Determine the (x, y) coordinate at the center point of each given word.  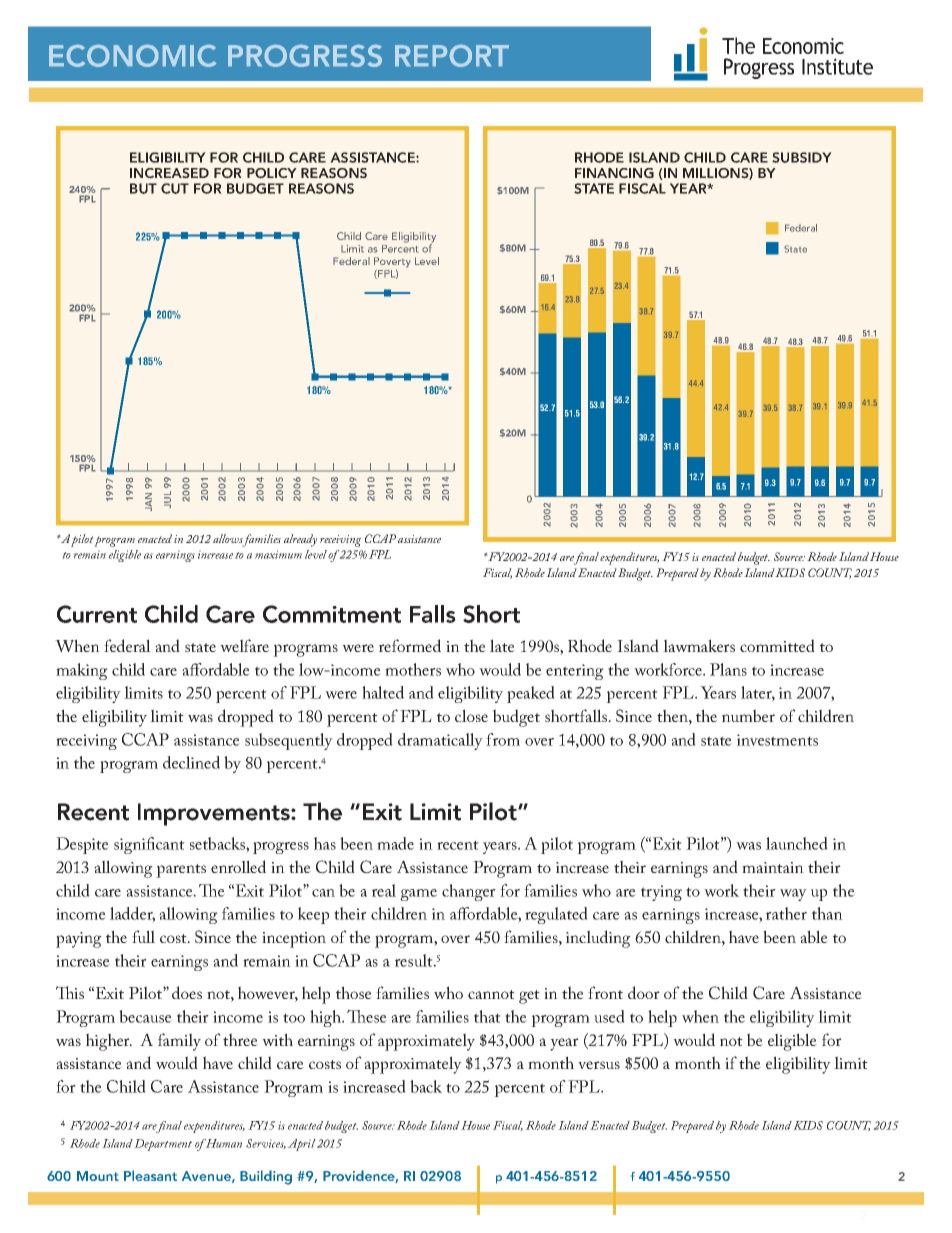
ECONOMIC (132, 56)
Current (97, 614)
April (302, 1145)
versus (599, 1065)
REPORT (452, 56)
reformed (410, 645)
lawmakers (699, 645)
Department (163, 1145)
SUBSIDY (802, 157)
